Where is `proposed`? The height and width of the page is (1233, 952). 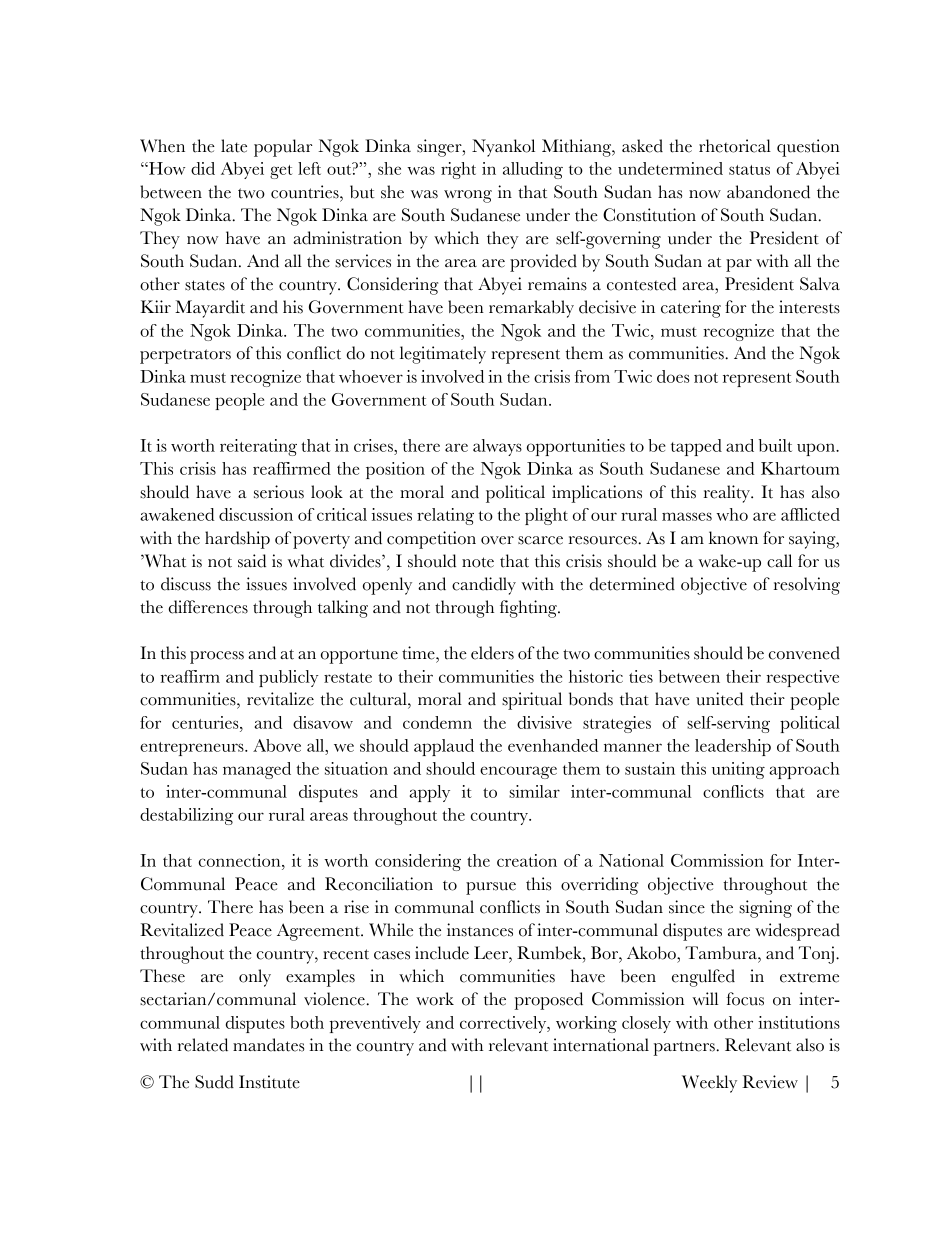 proposed is located at coordinates (548, 1001).
